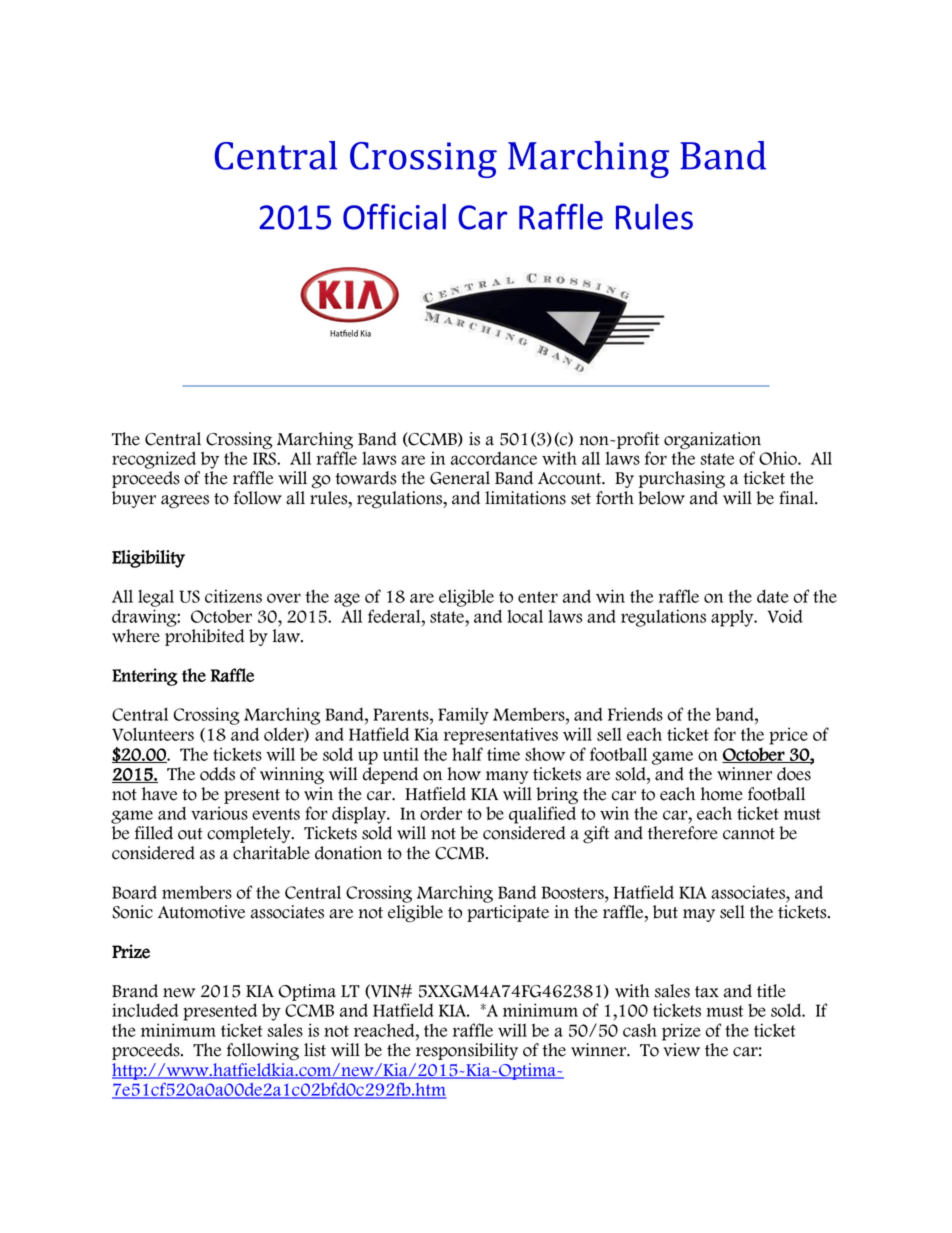  I want to click on General, so click(460, 478).
